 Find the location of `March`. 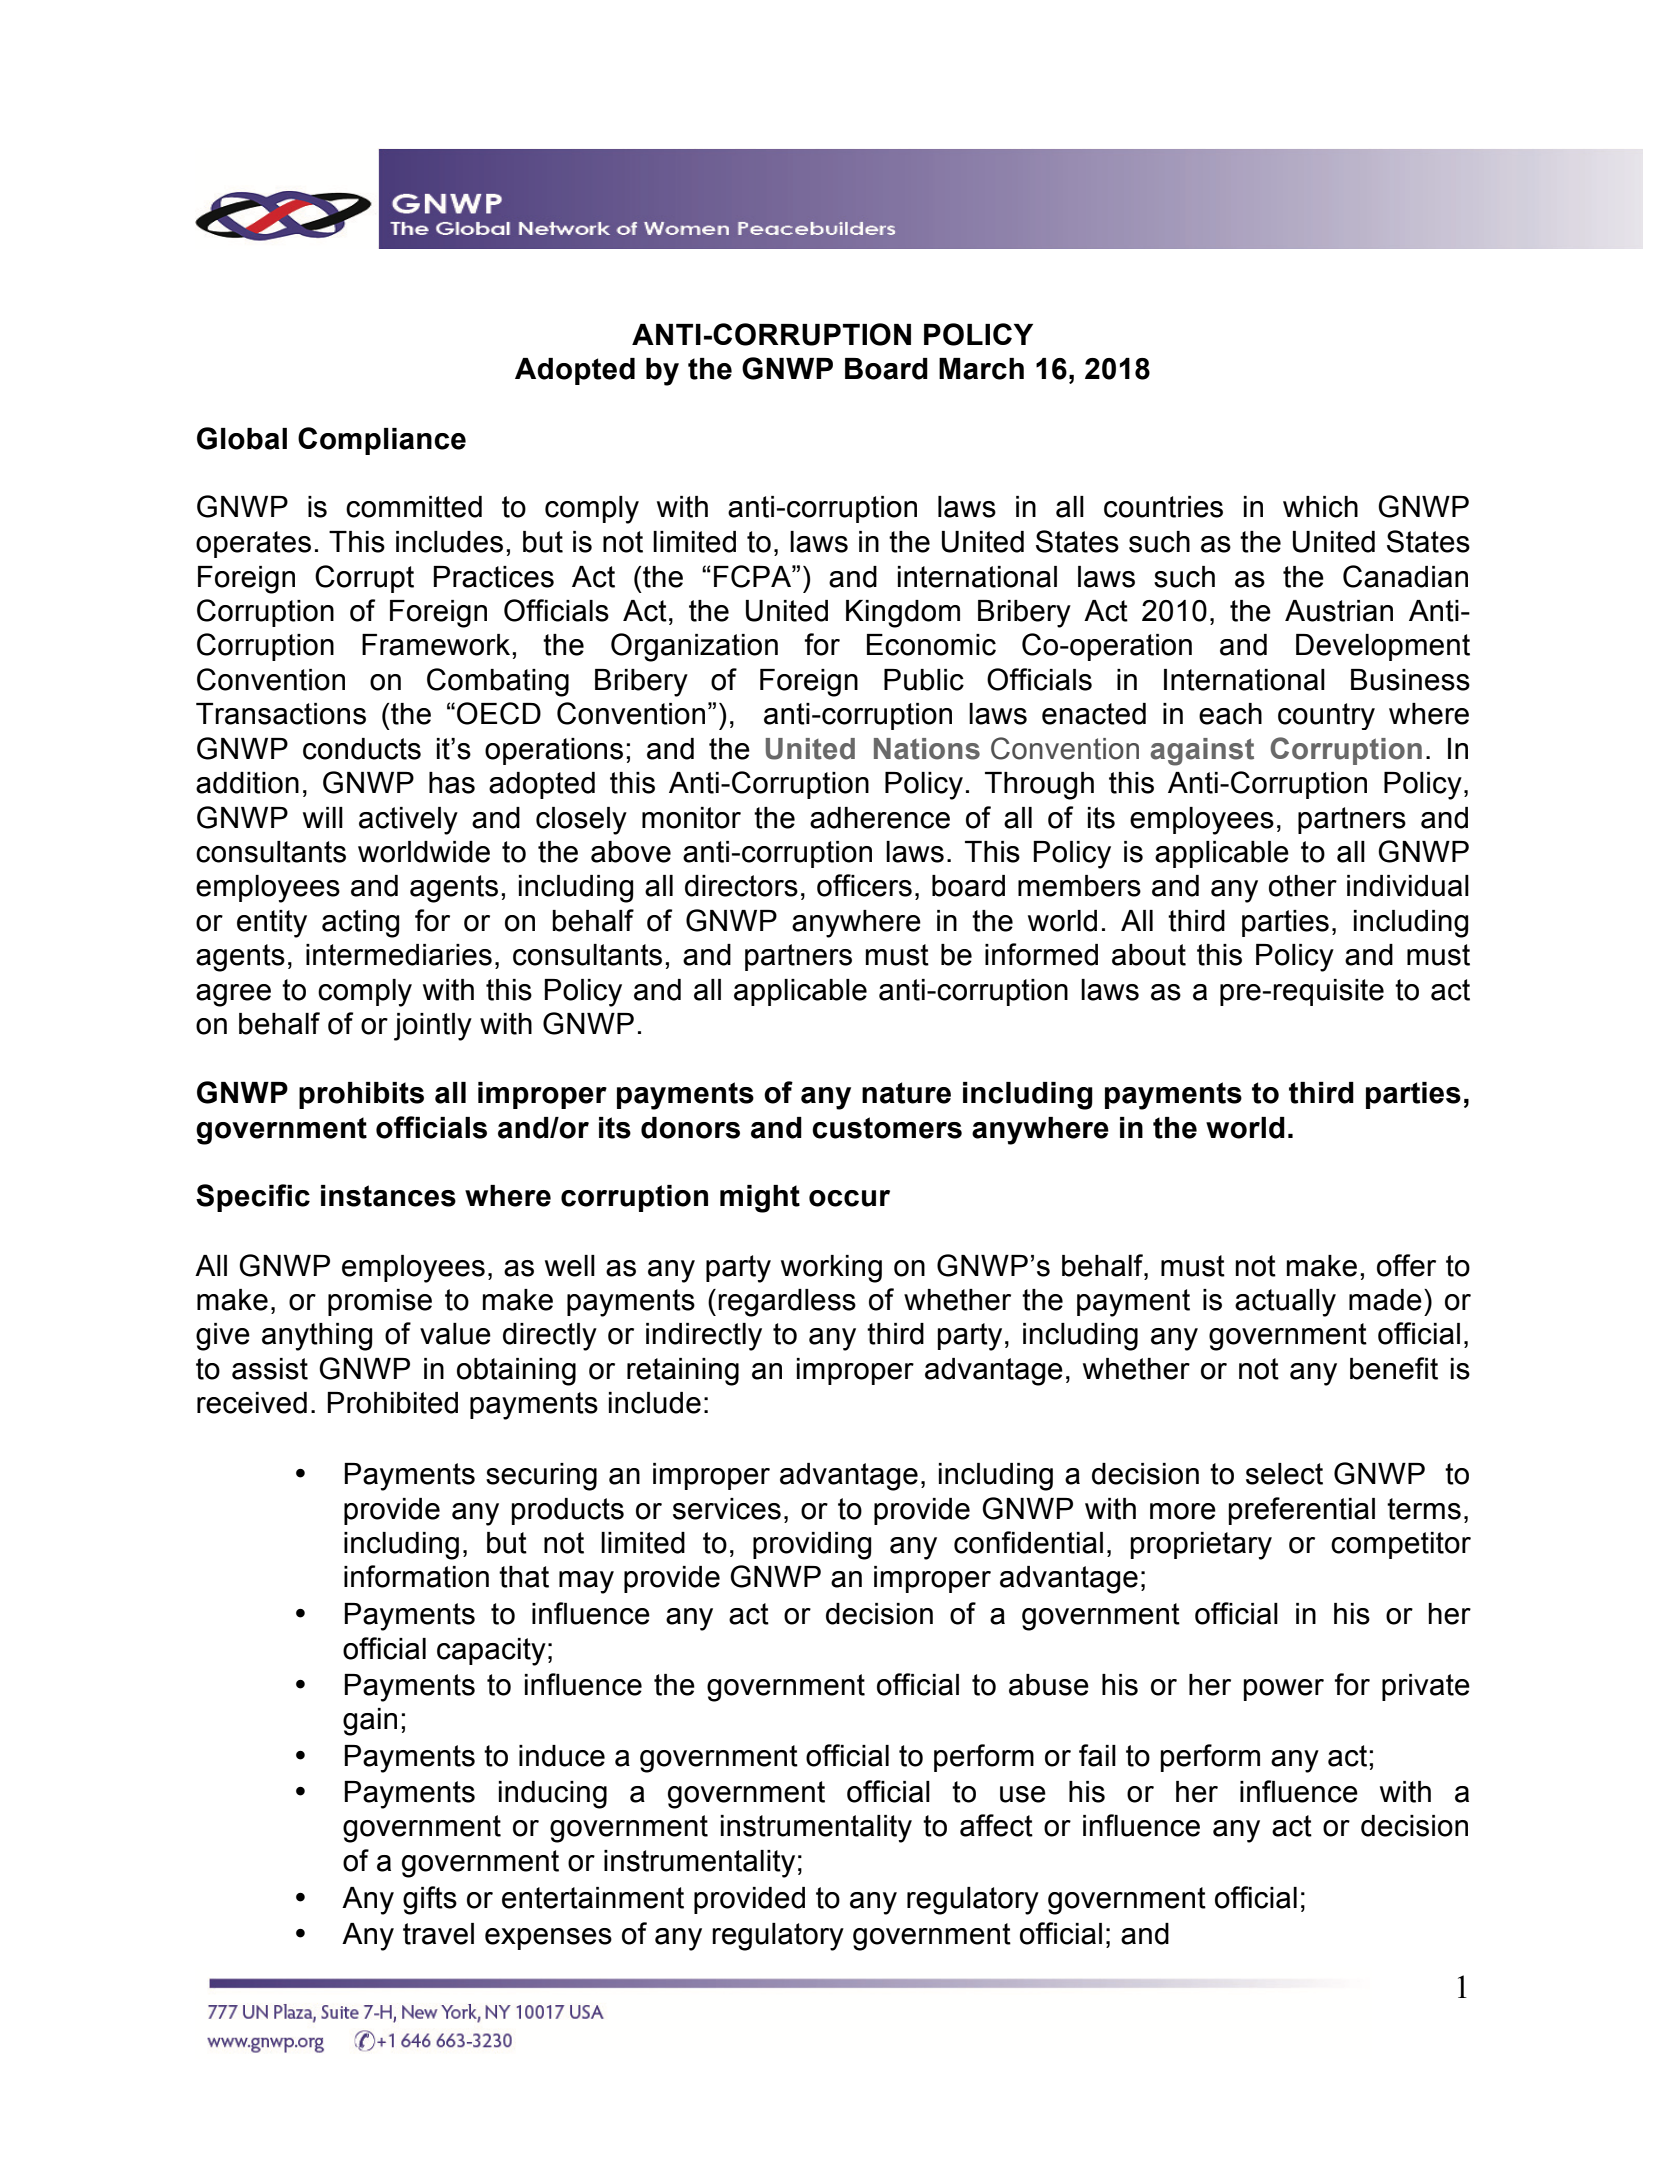

March is located at coordinates (981, 369).
